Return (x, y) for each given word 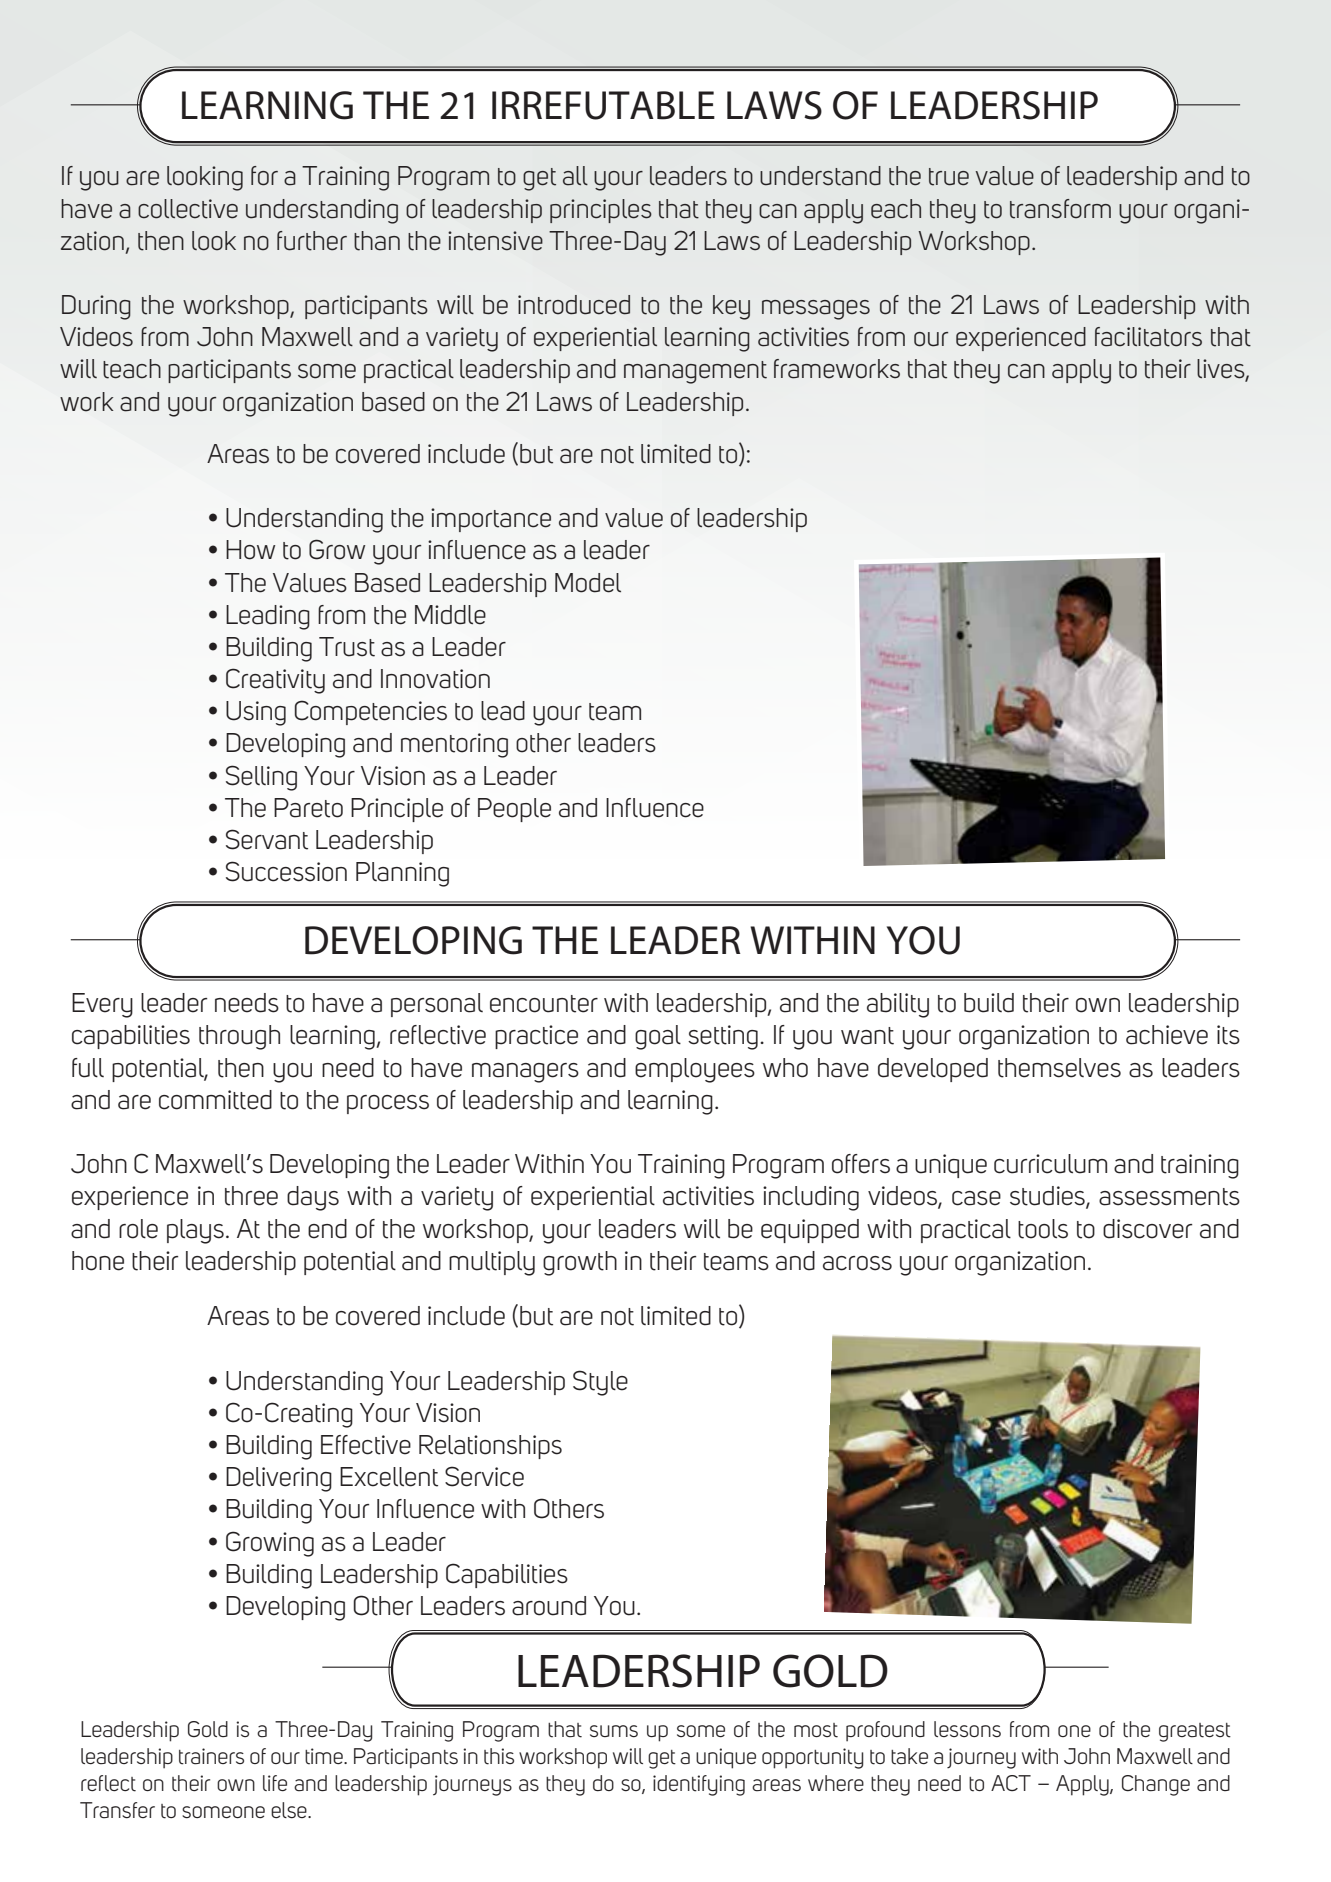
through (239, 1037)
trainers (211, 1756)
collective (188, 209)
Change (1156, 1785)
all (575, 176)
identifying (699, 1785)
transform (1060, 209)
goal (658, 1037)
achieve (1167, 1035)
